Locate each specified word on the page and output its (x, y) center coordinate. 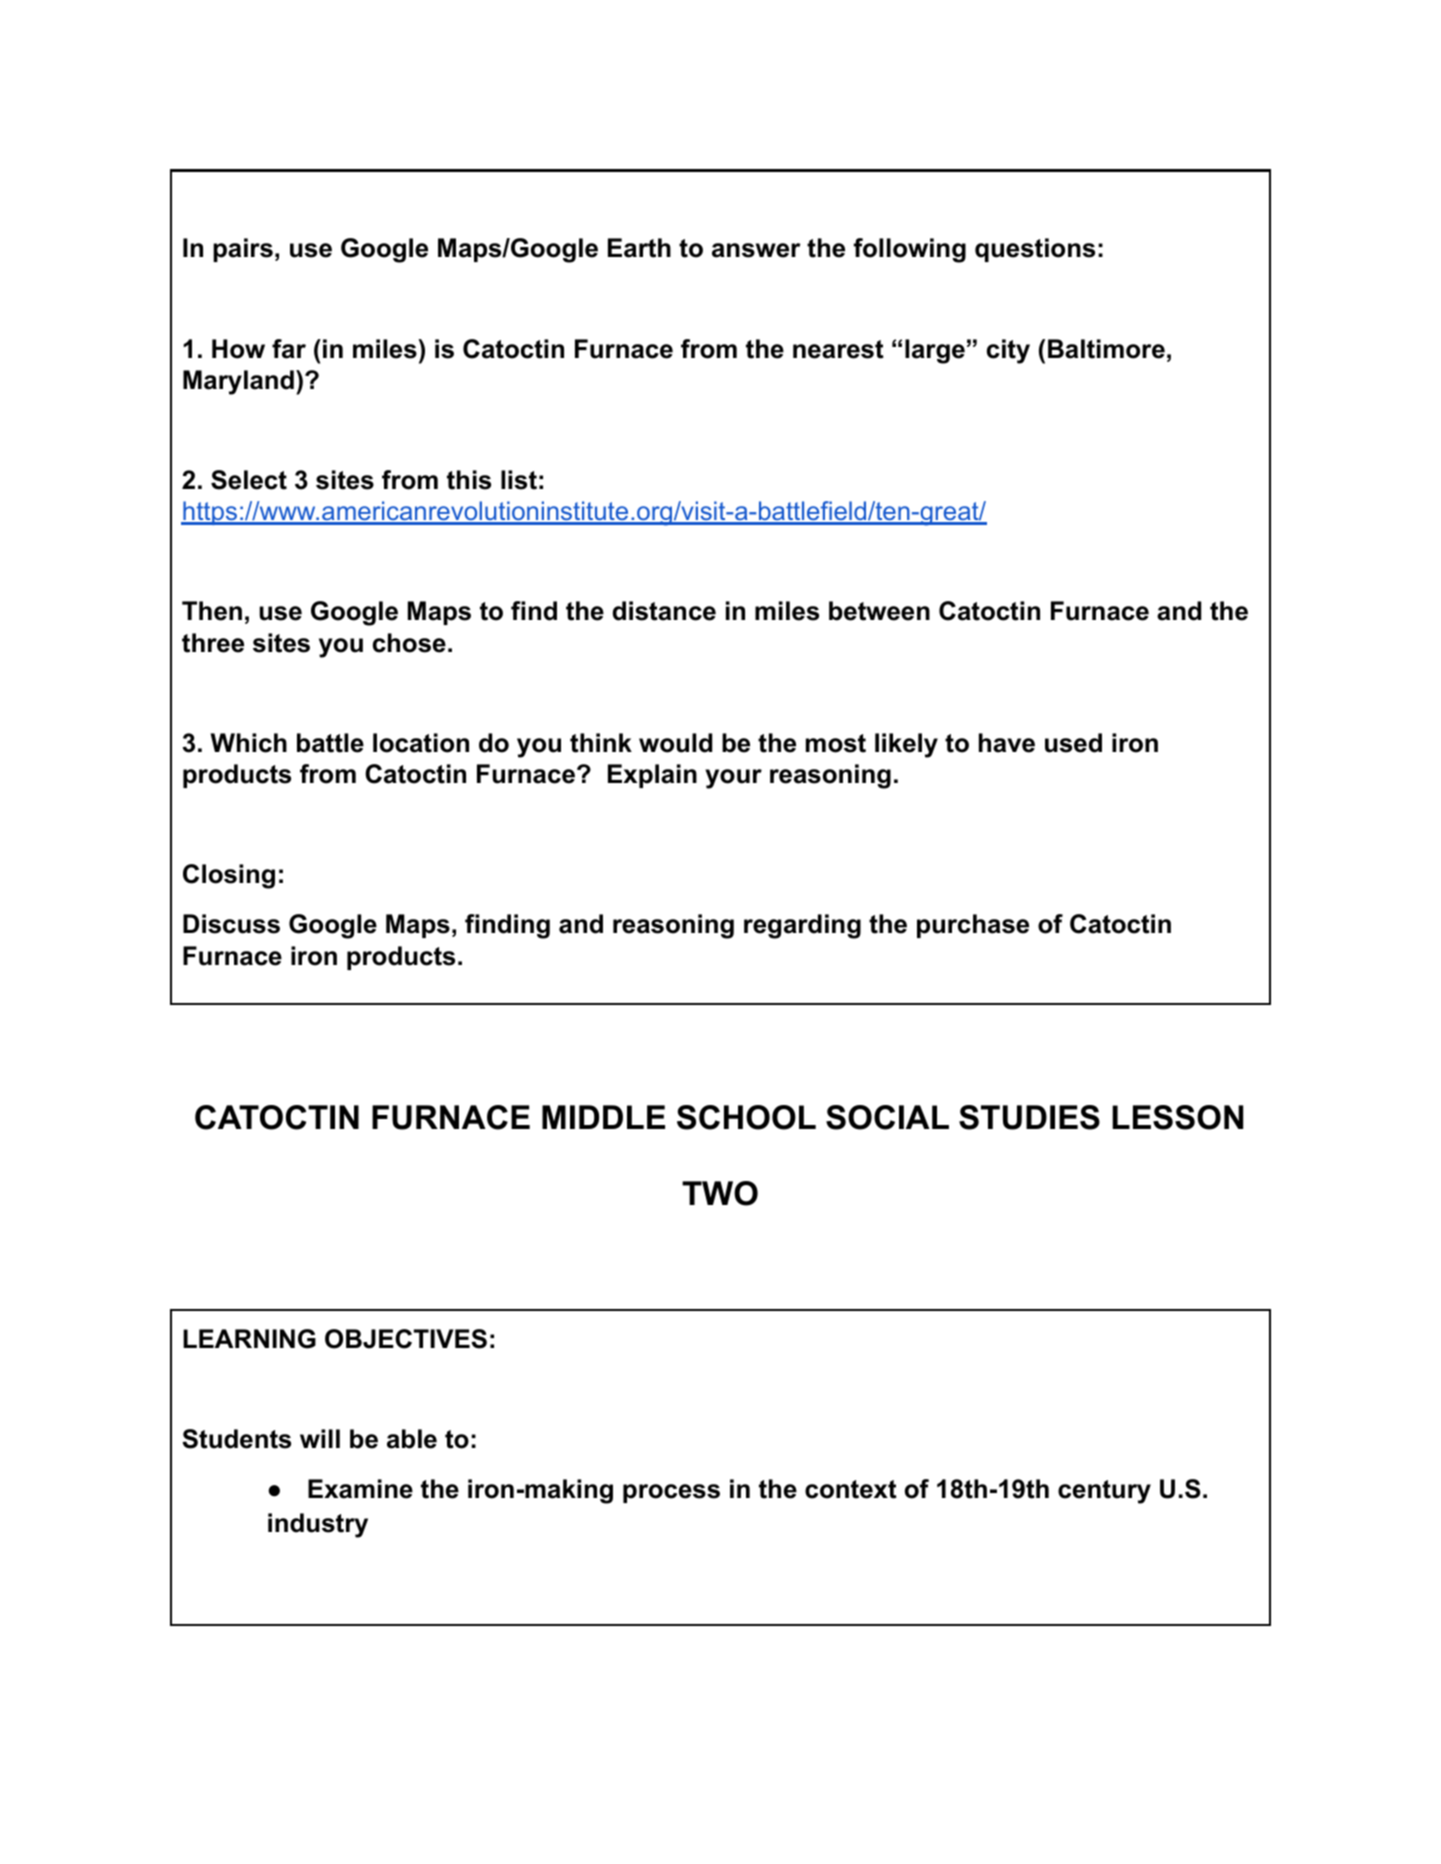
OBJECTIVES (406, 1339)
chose (409, 643)
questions (1035, 250)
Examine (360, 1489)
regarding (802, 926)
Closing (229, 876)
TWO (720, 1193)
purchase (973, 926)
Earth (639, 248)
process (671, 1493)
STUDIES (1029, 1117)
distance (664, 611)
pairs (243, 250)
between (879, 611)
